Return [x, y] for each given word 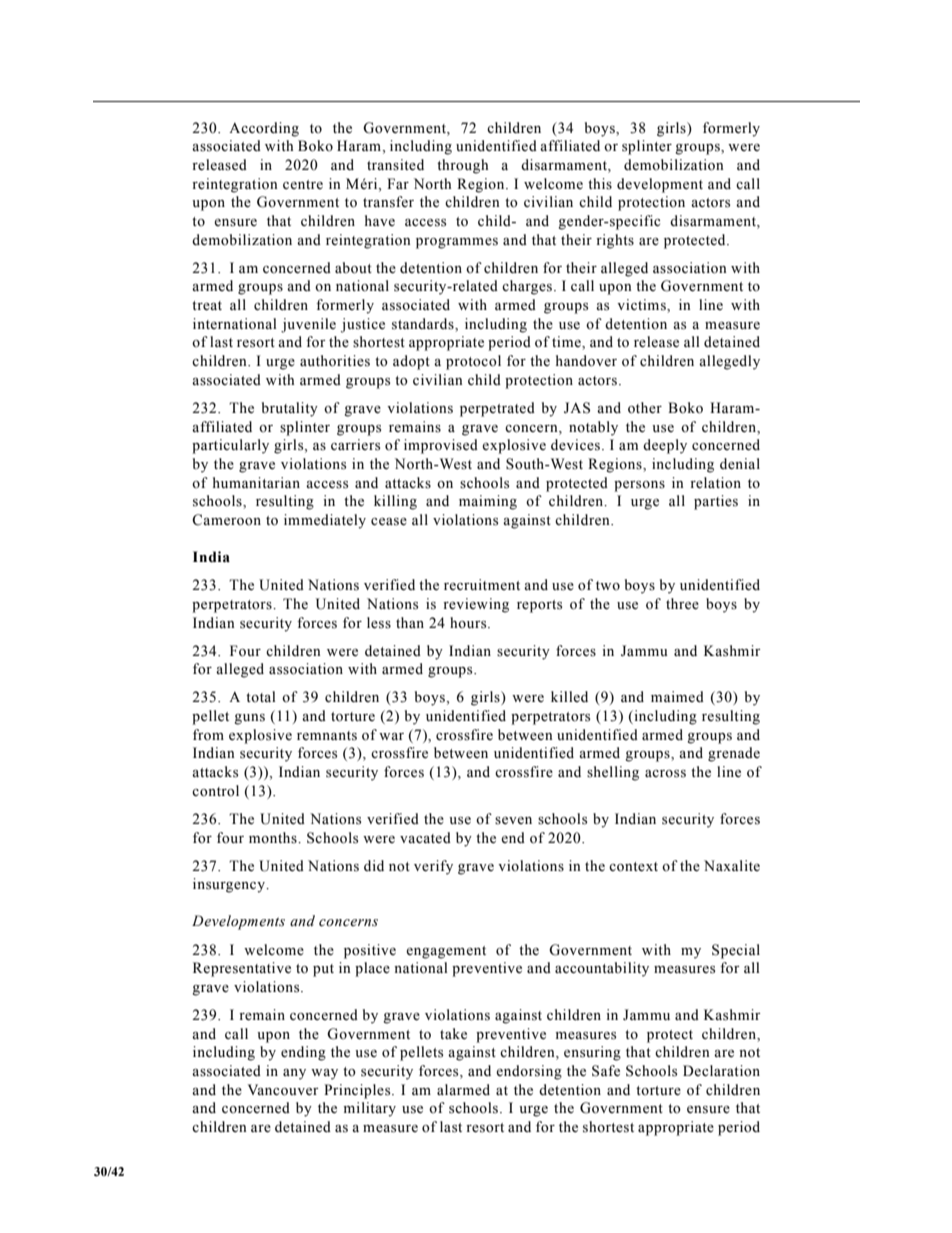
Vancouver [283, 1090]
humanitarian [256, 482]
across [665, 774]
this [600, 184]
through [462, 166]
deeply [665, 446]
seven [513, 821]
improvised [441, 446]
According [264, 129]
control [215, 791]
